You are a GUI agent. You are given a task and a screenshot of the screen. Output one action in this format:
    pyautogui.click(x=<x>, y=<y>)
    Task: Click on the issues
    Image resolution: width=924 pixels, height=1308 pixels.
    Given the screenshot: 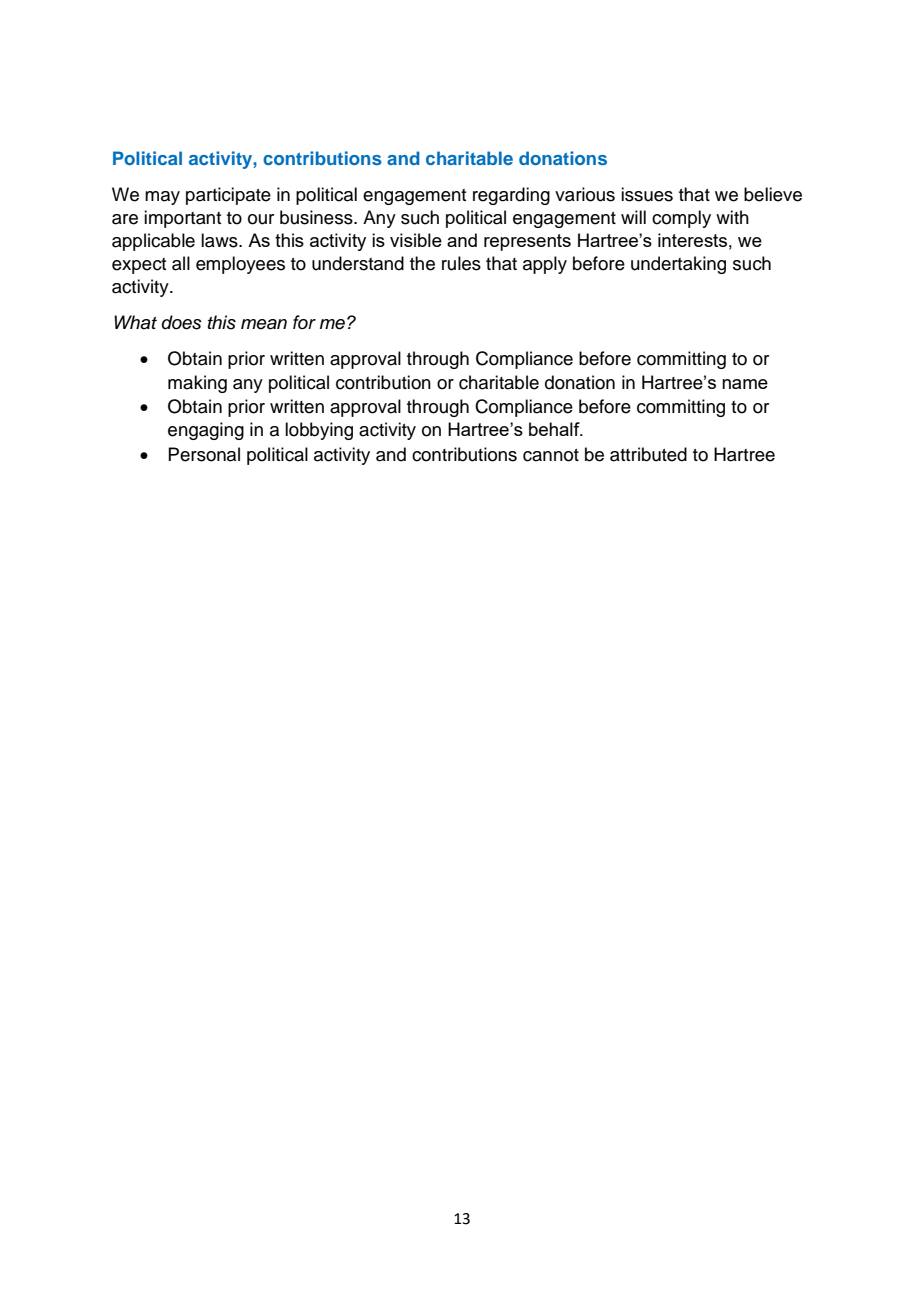 What is the action you would take?
    pyautogui.click(x=647, y=194)
